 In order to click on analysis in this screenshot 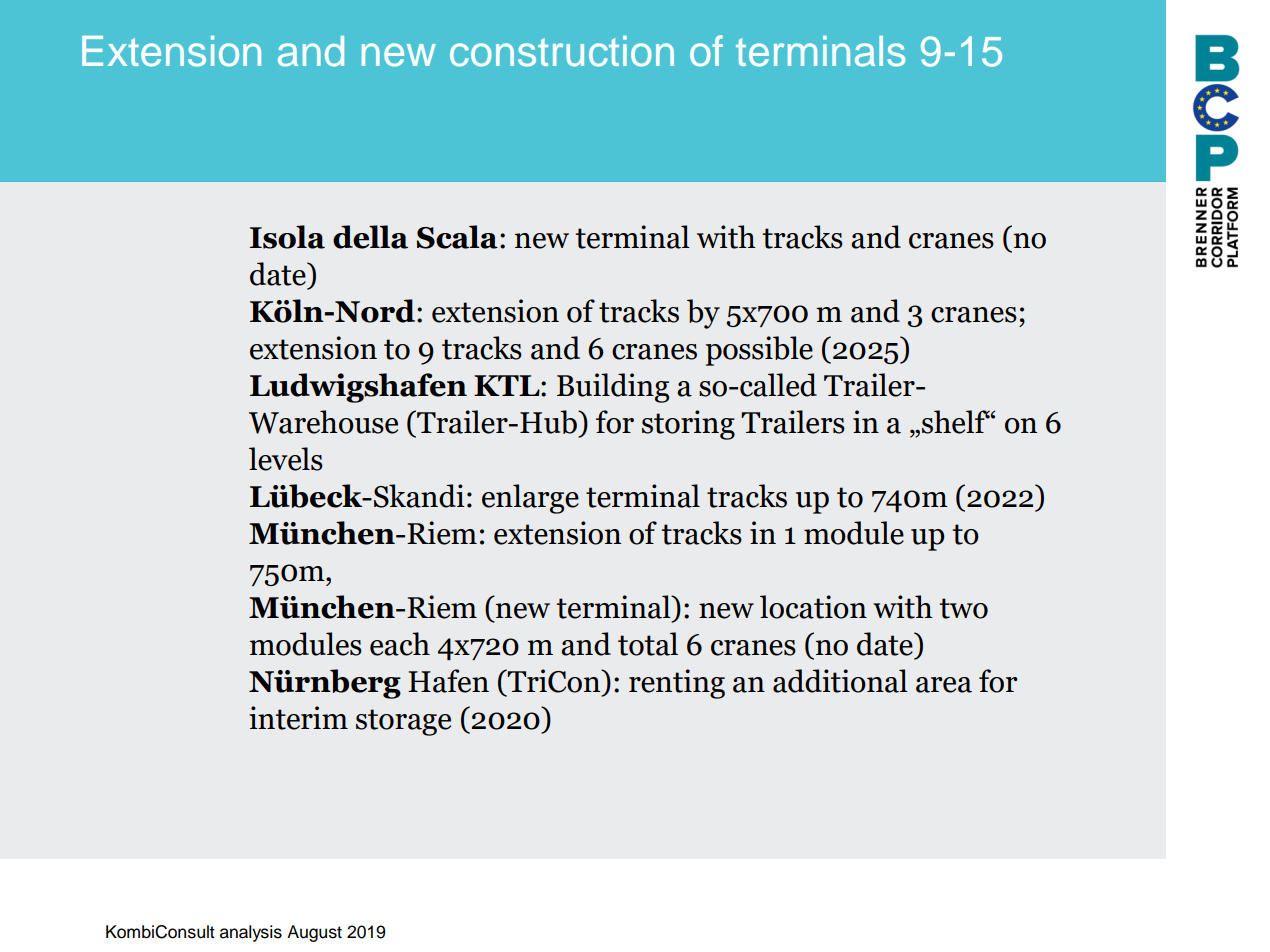, I will do `click(251, 933)`.
